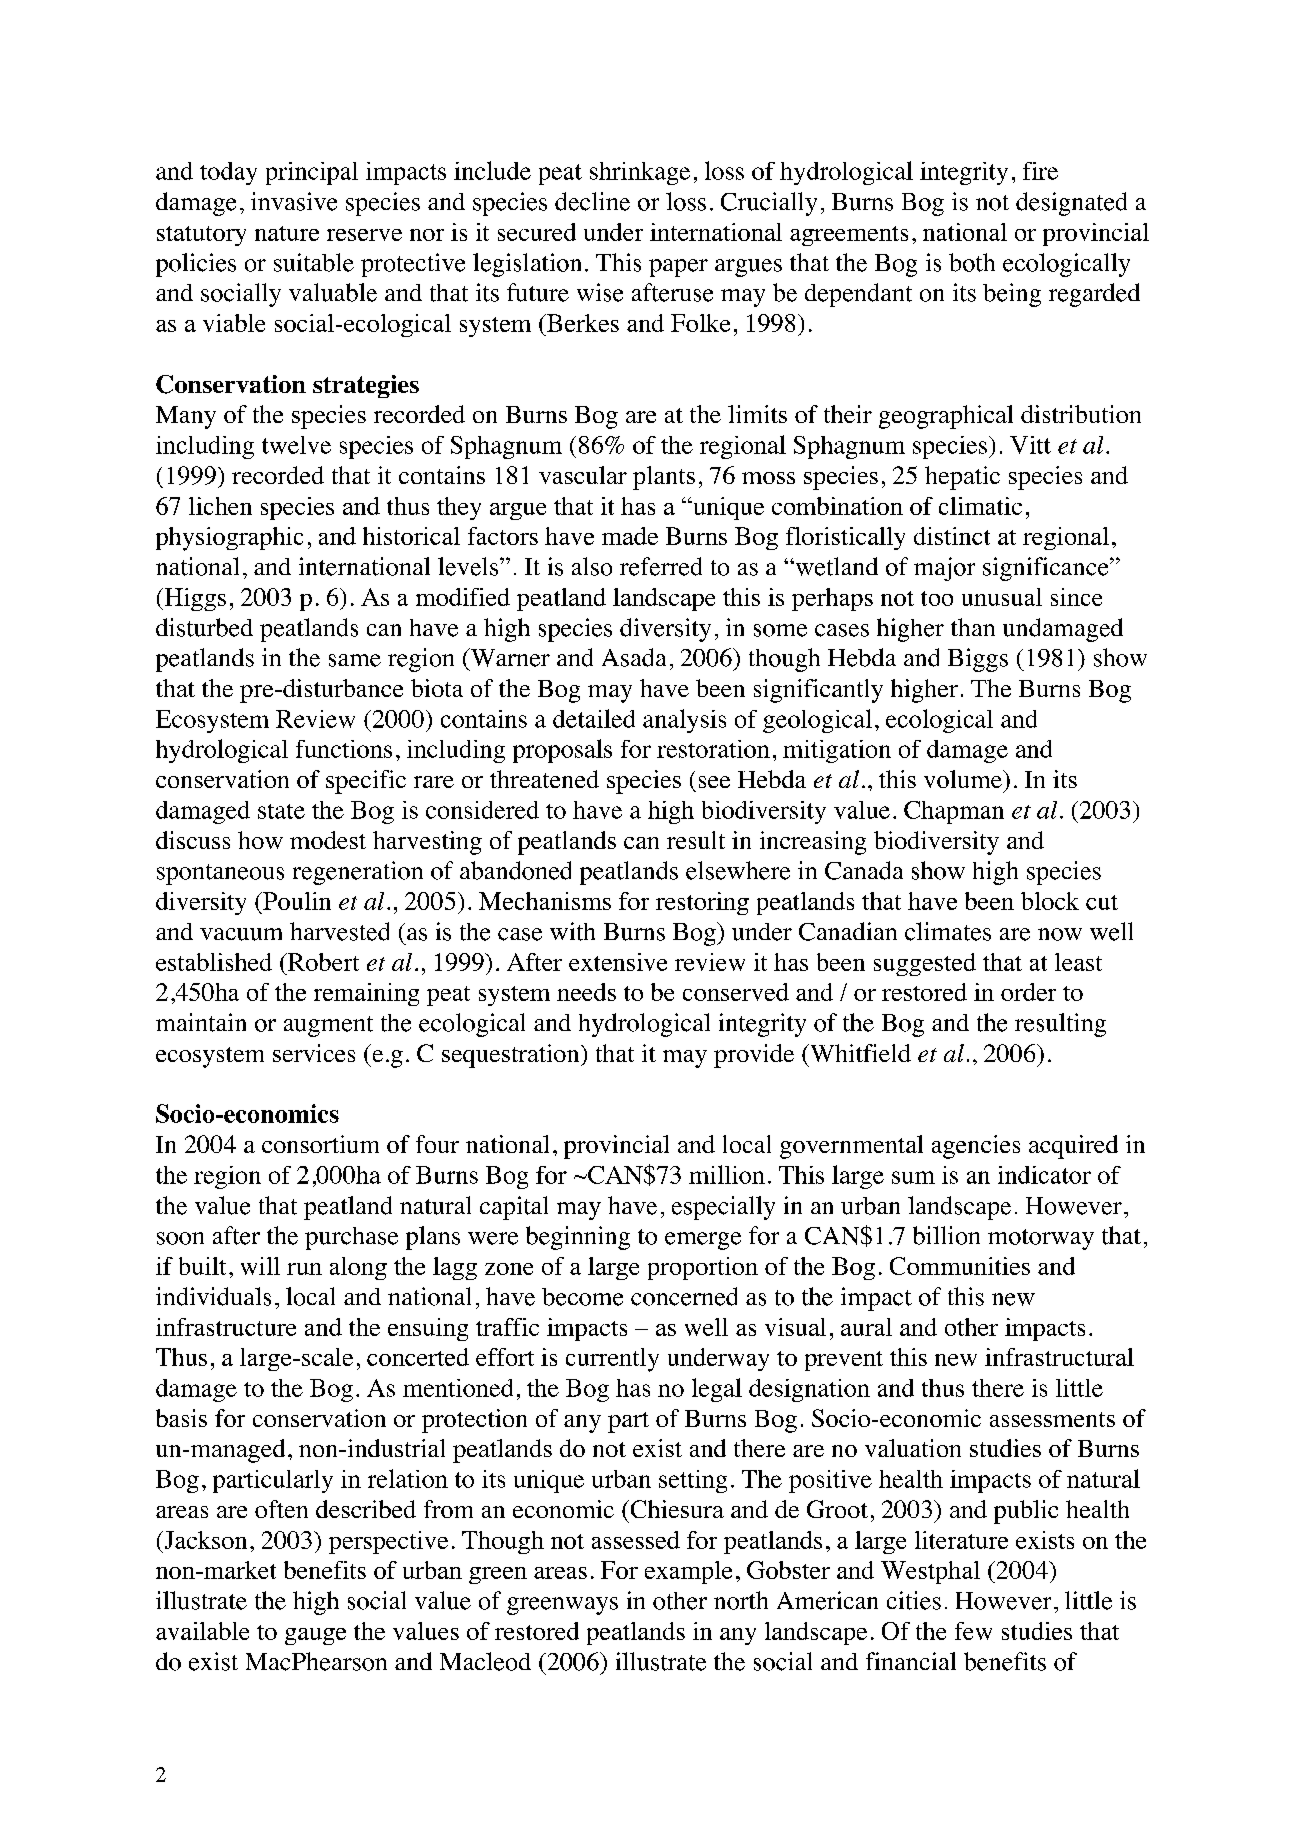  Describe the element at coordinates (304, 1269) in the screenshot. I see `run` at that location.
